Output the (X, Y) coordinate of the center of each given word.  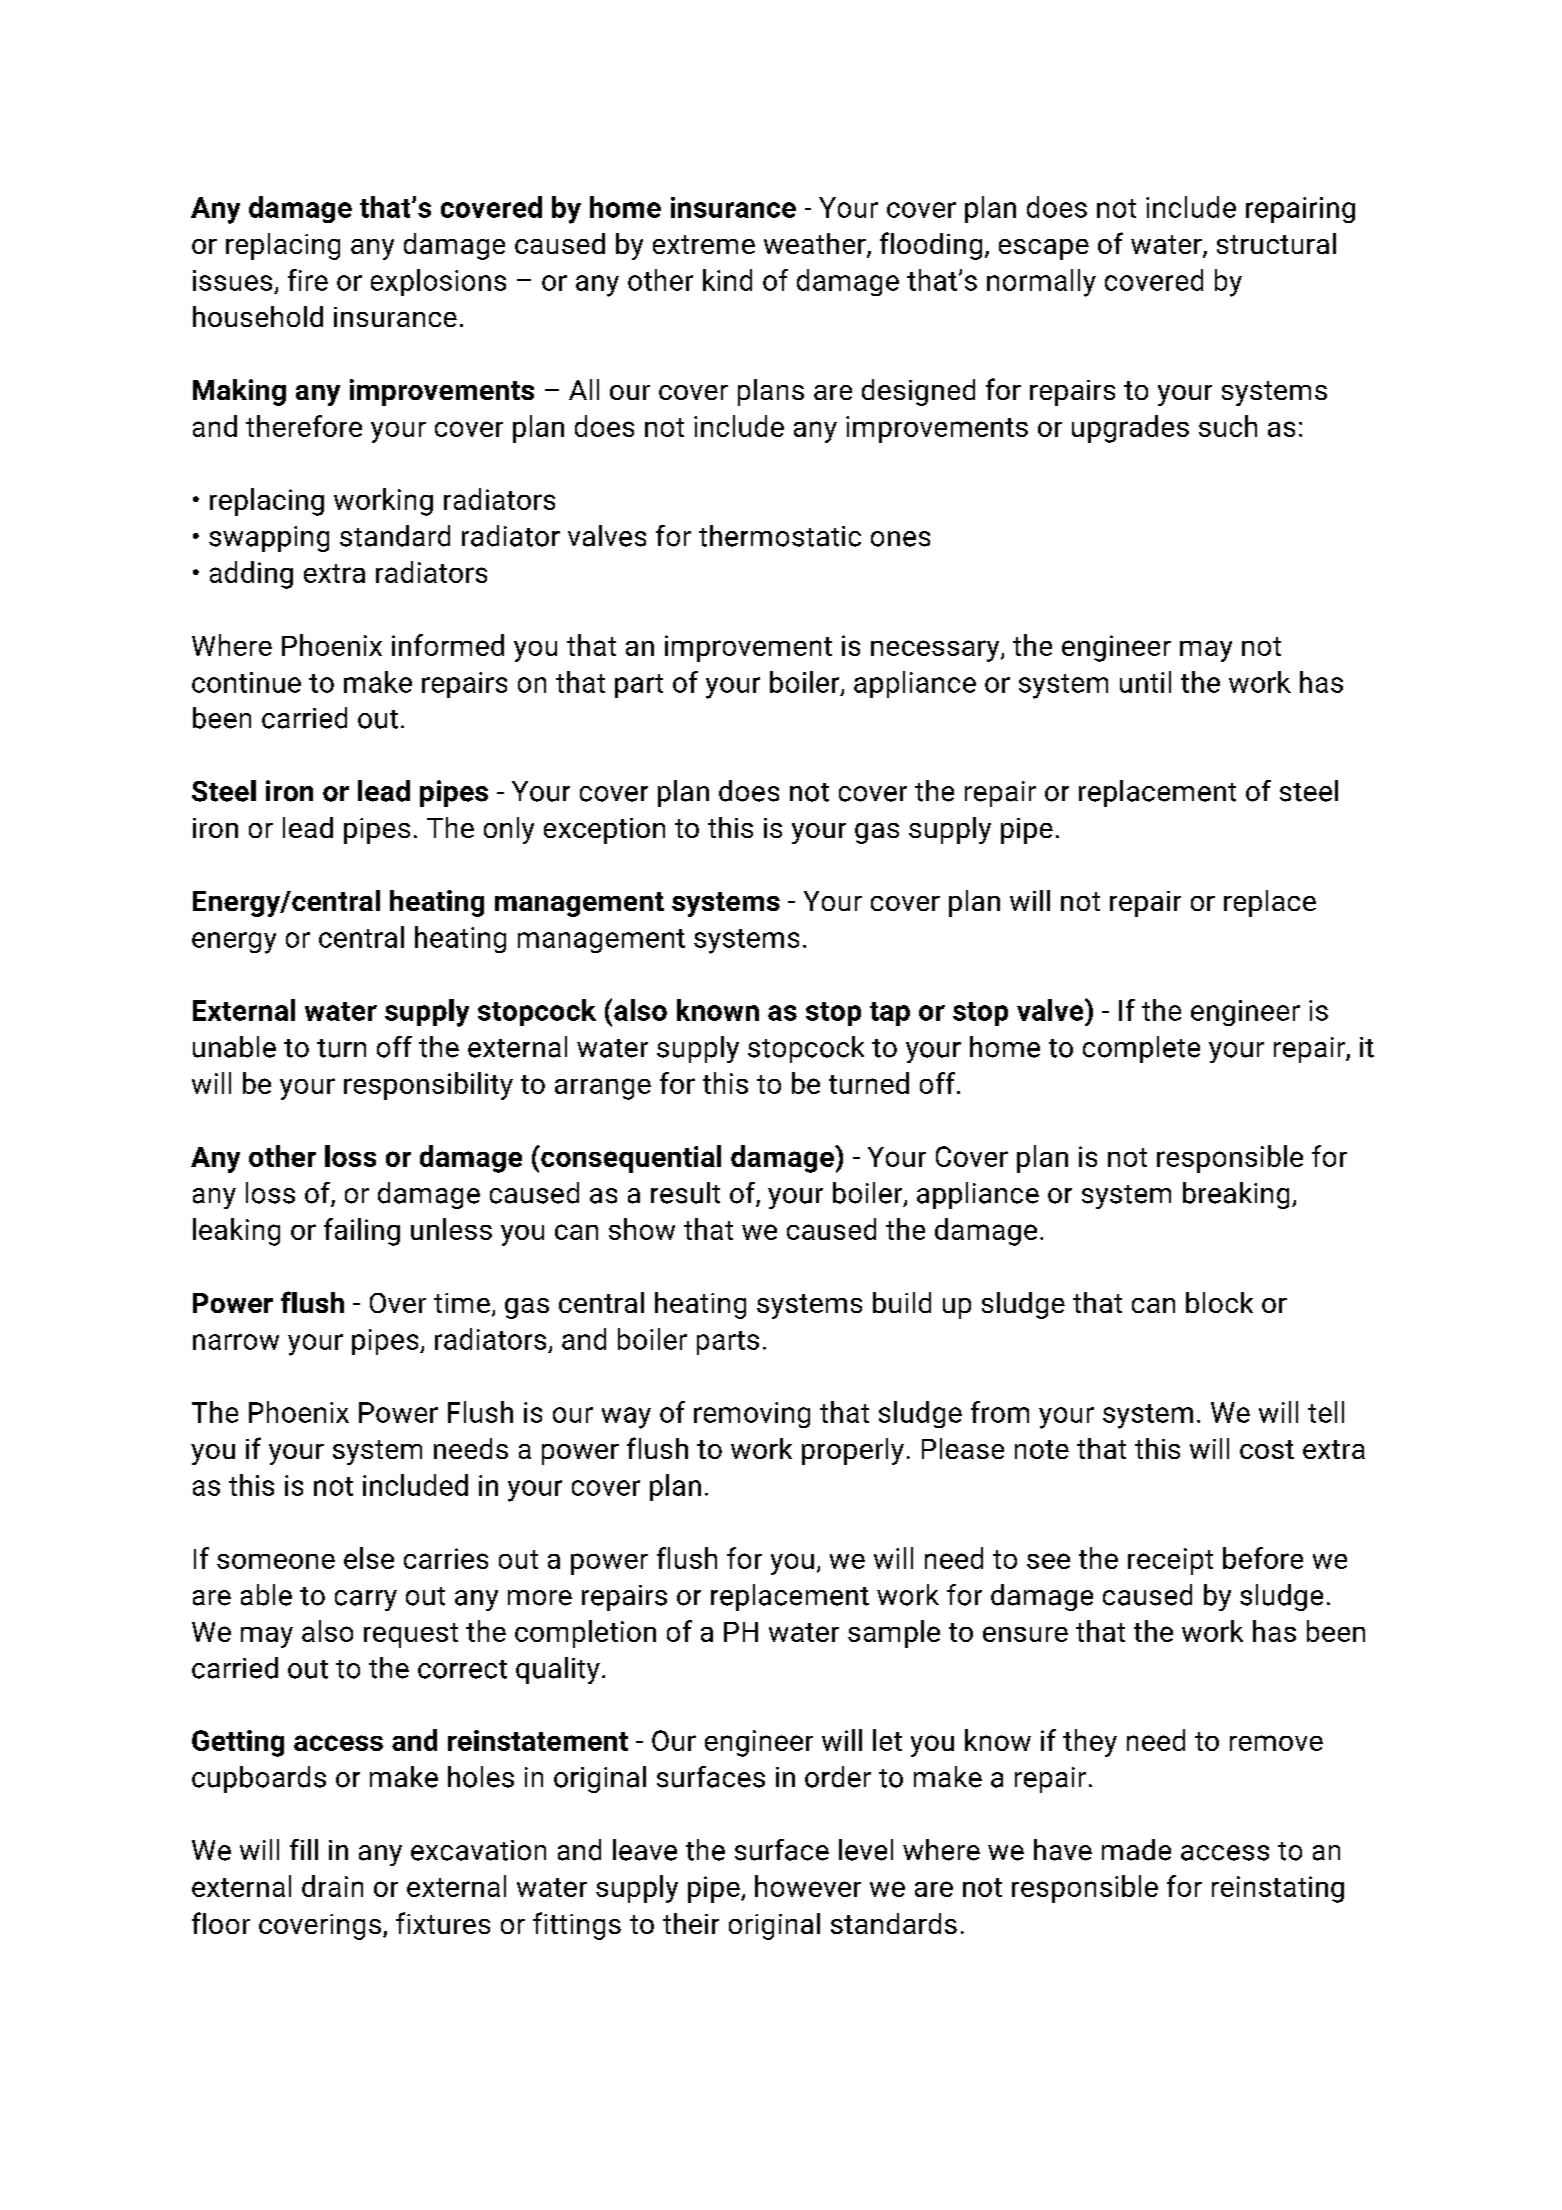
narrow (236, 1342)
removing (752, 1415)
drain (332, 1886)
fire (308, 280)
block (1219, 1302)
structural (1276, 243)
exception (604, 831)
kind (727, 280)
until (1145, 682)
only (509, 830)
